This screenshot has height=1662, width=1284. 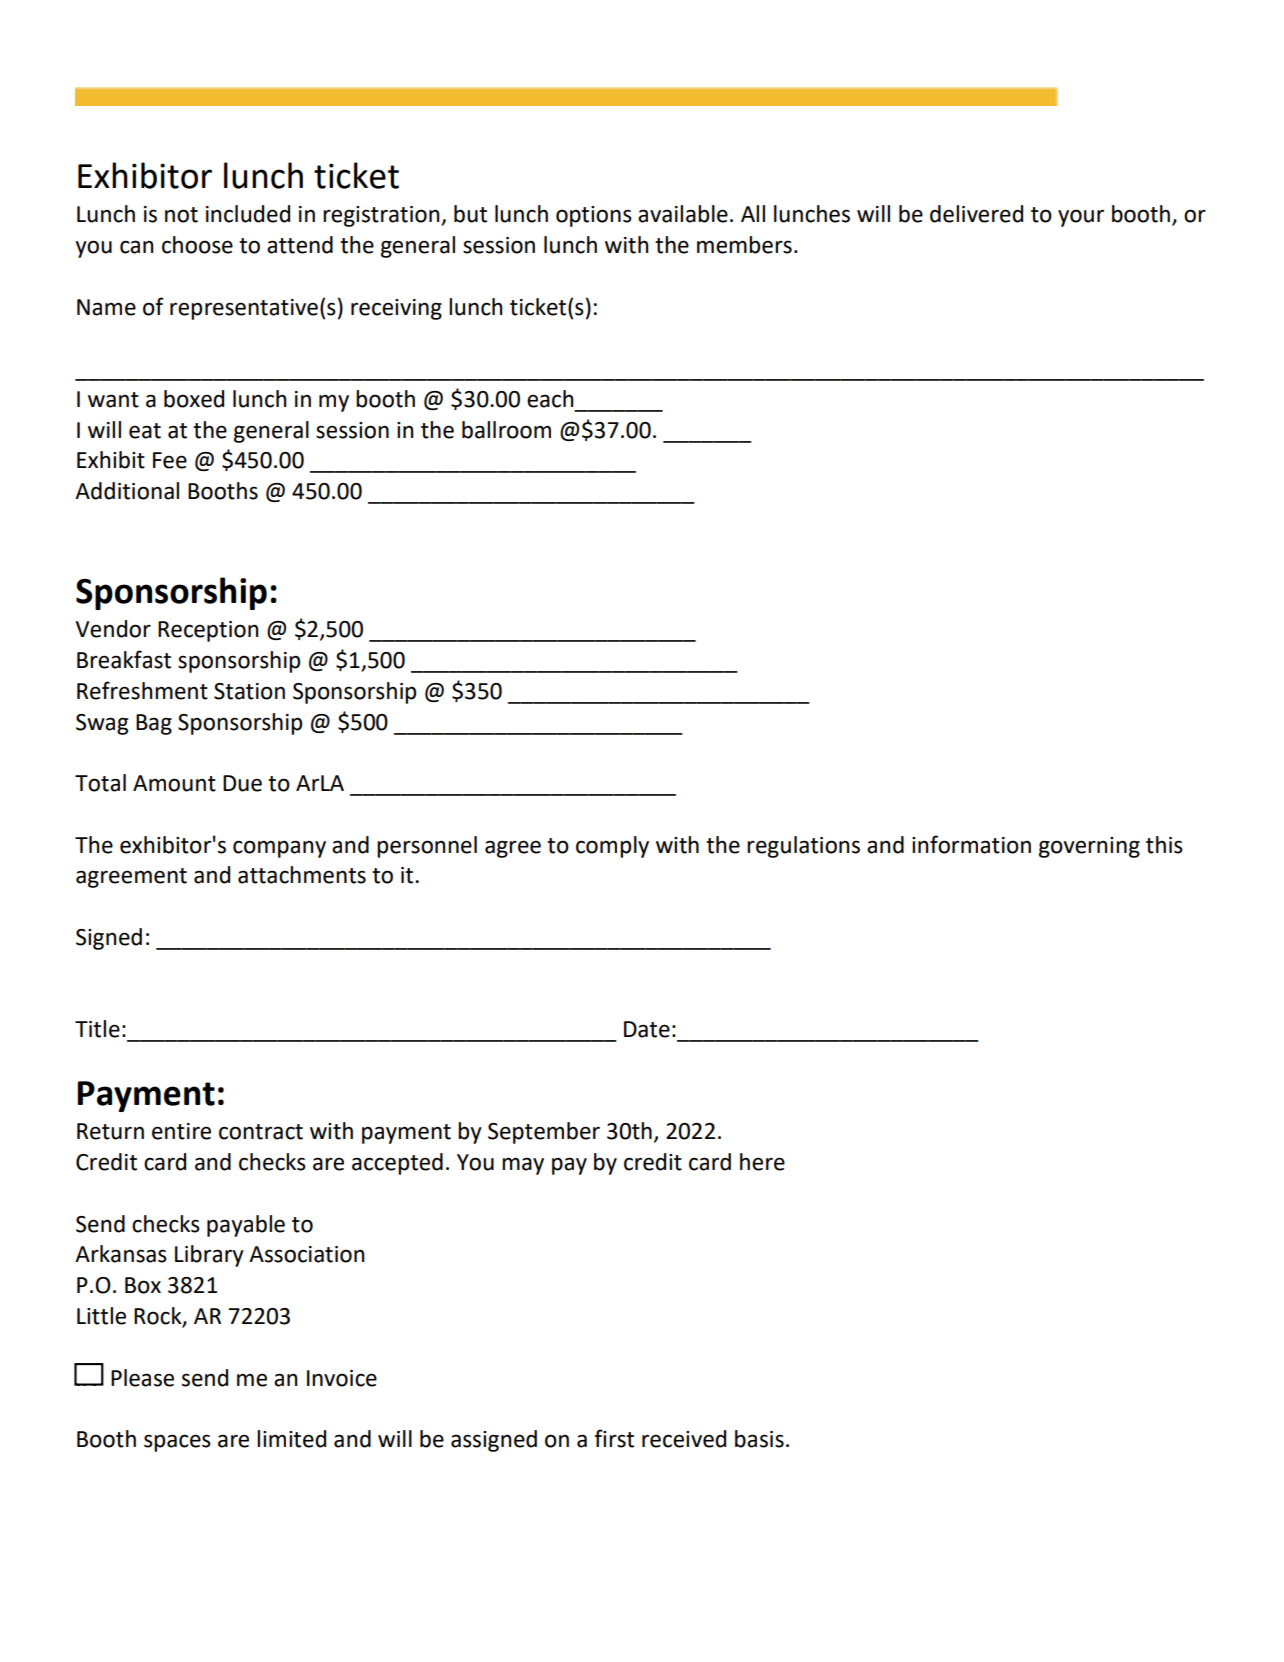 What do you see at coordinates (279, 849) in the screenshot?
I see `company` at bounding box center [279, 849].
